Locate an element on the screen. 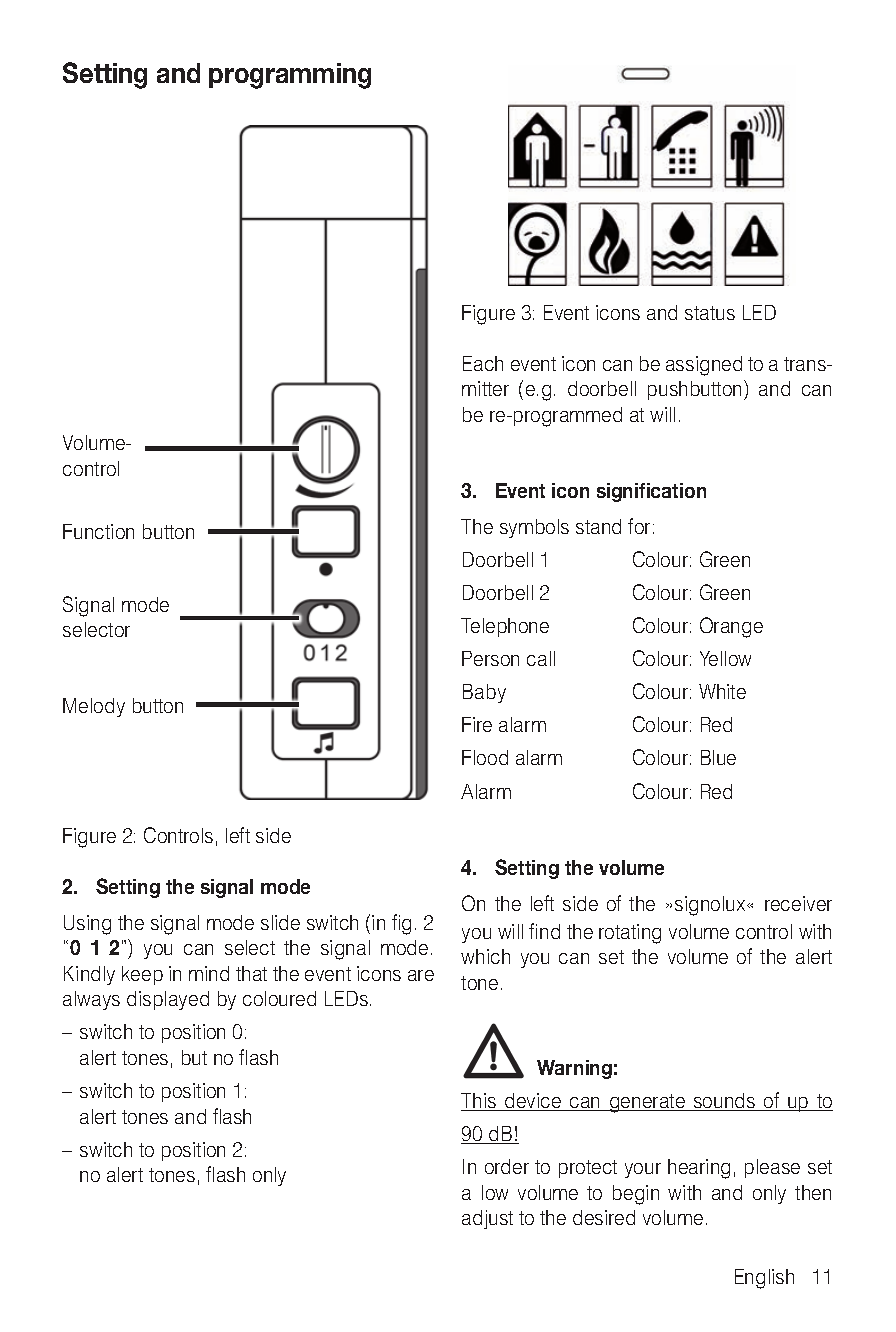 The height and width of the screenshot is (1332, 896). receiver is located at coordinates (798, 903).
